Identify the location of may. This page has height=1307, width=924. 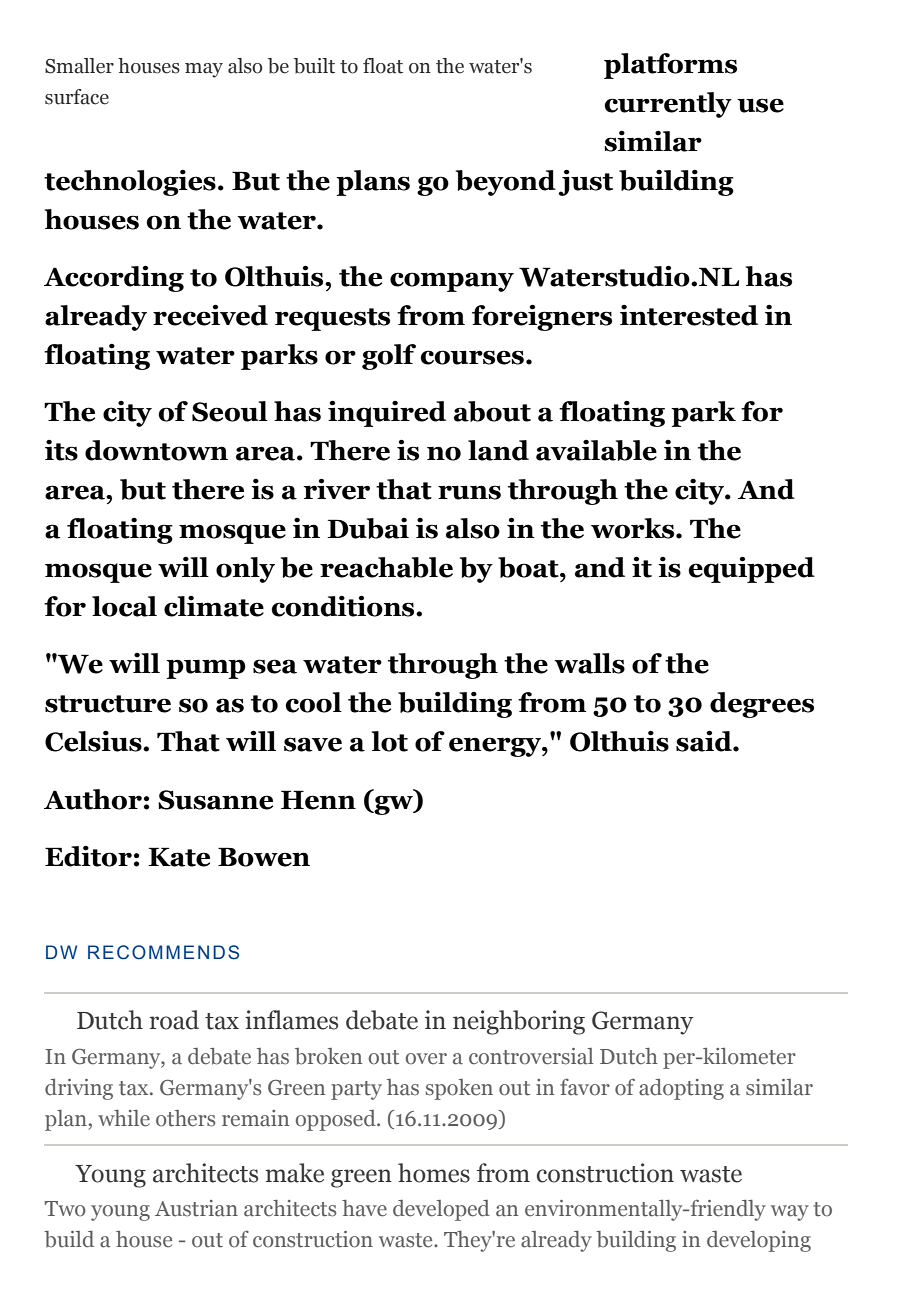
(204, 70).
